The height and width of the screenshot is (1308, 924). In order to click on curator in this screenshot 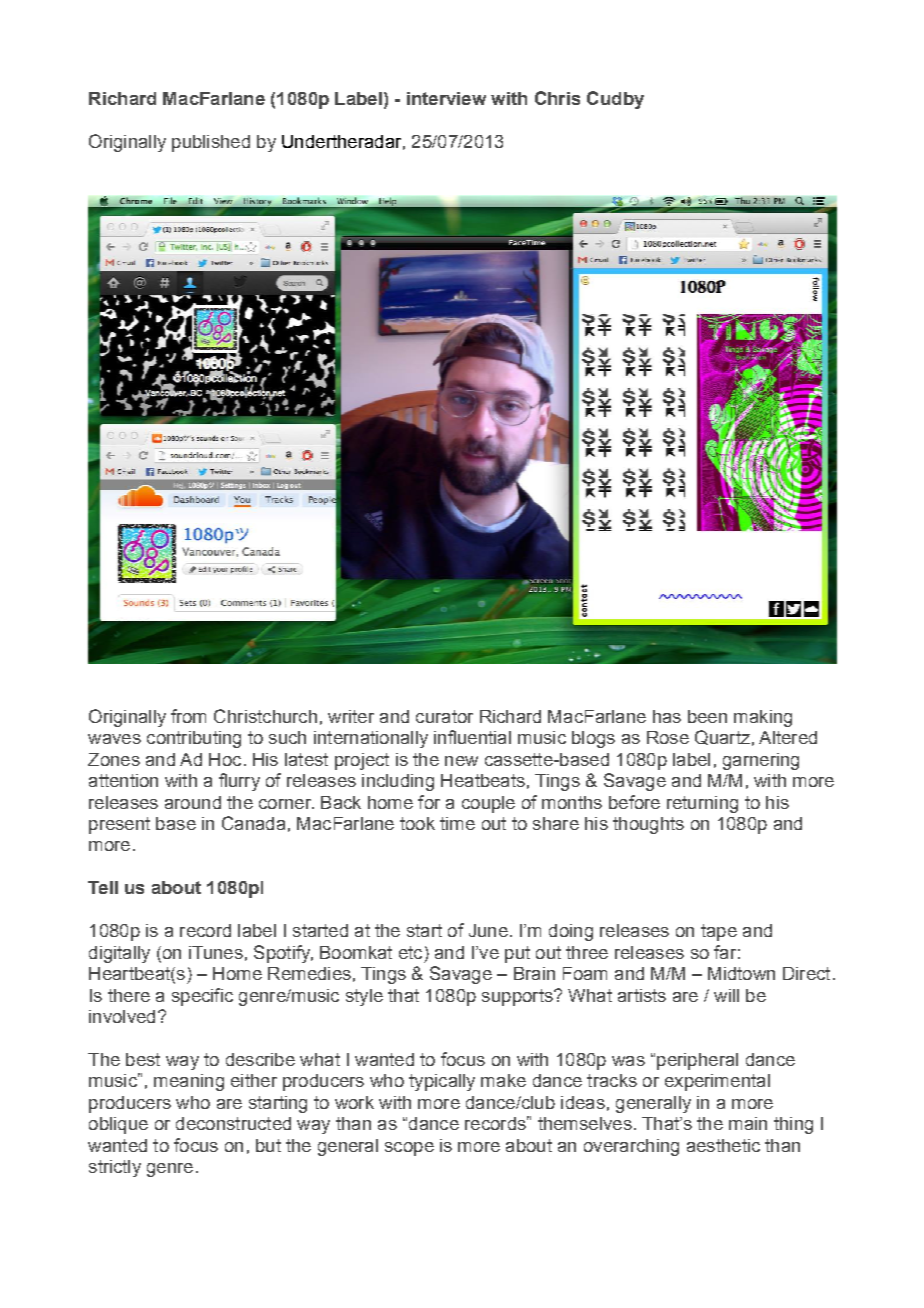, I will do `click(444, 716)`.
